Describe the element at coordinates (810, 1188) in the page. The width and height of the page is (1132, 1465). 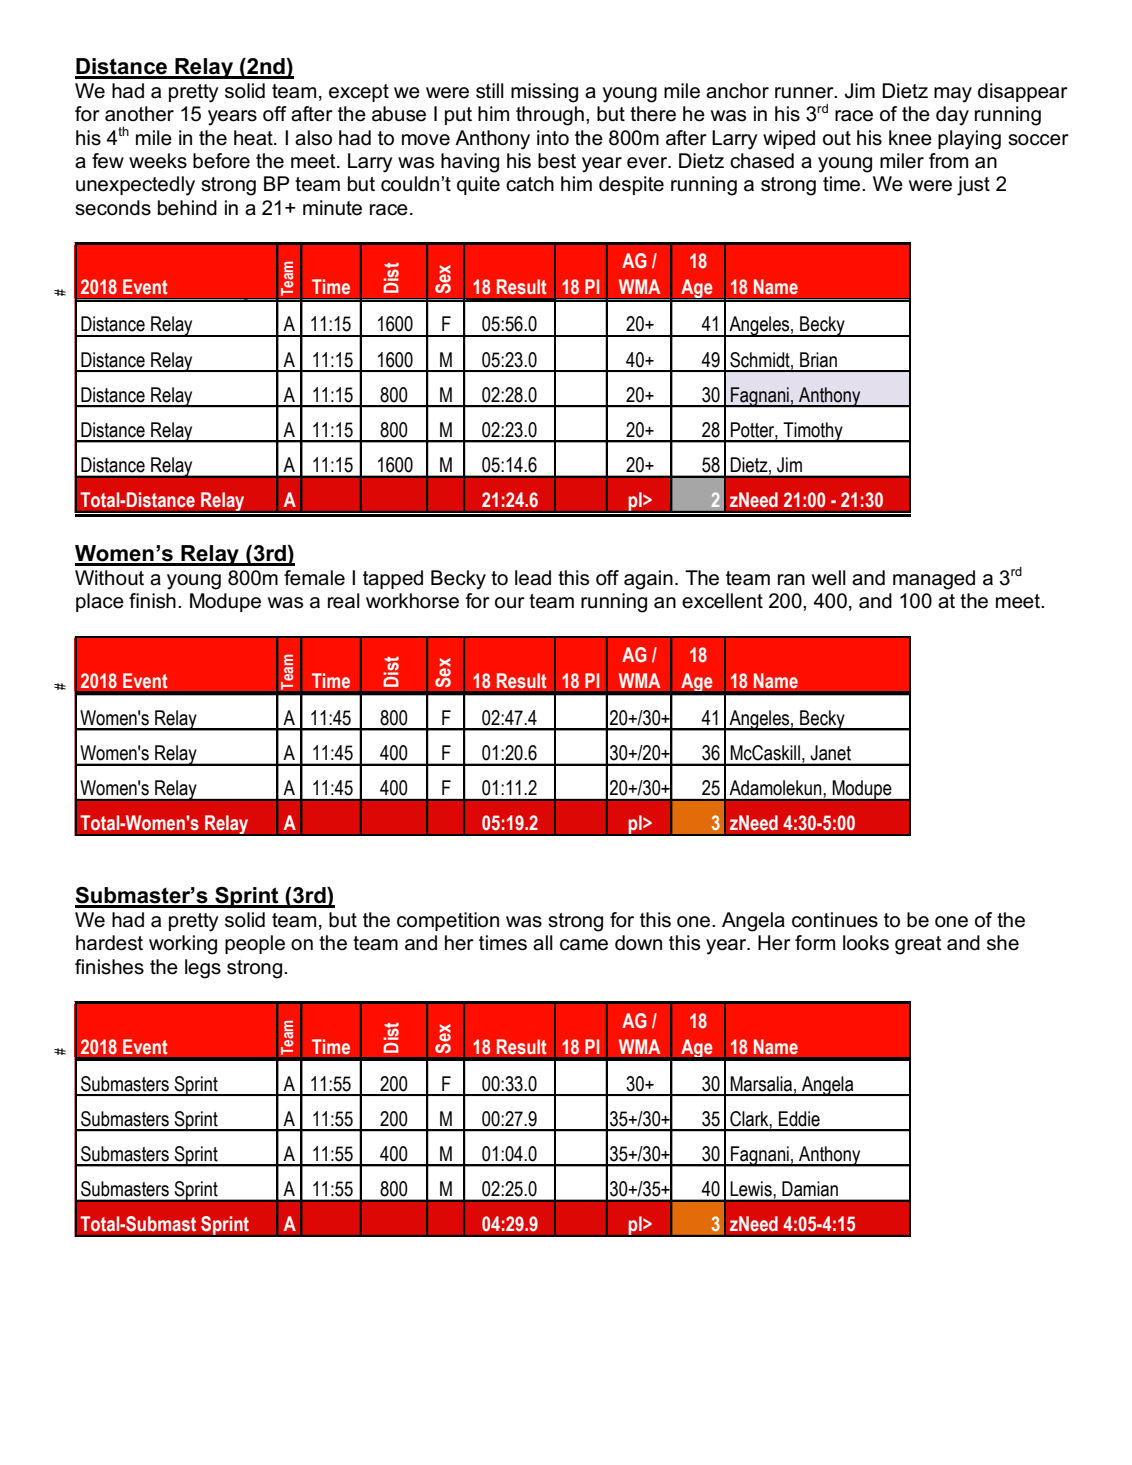
I see `Damian` at that location.
